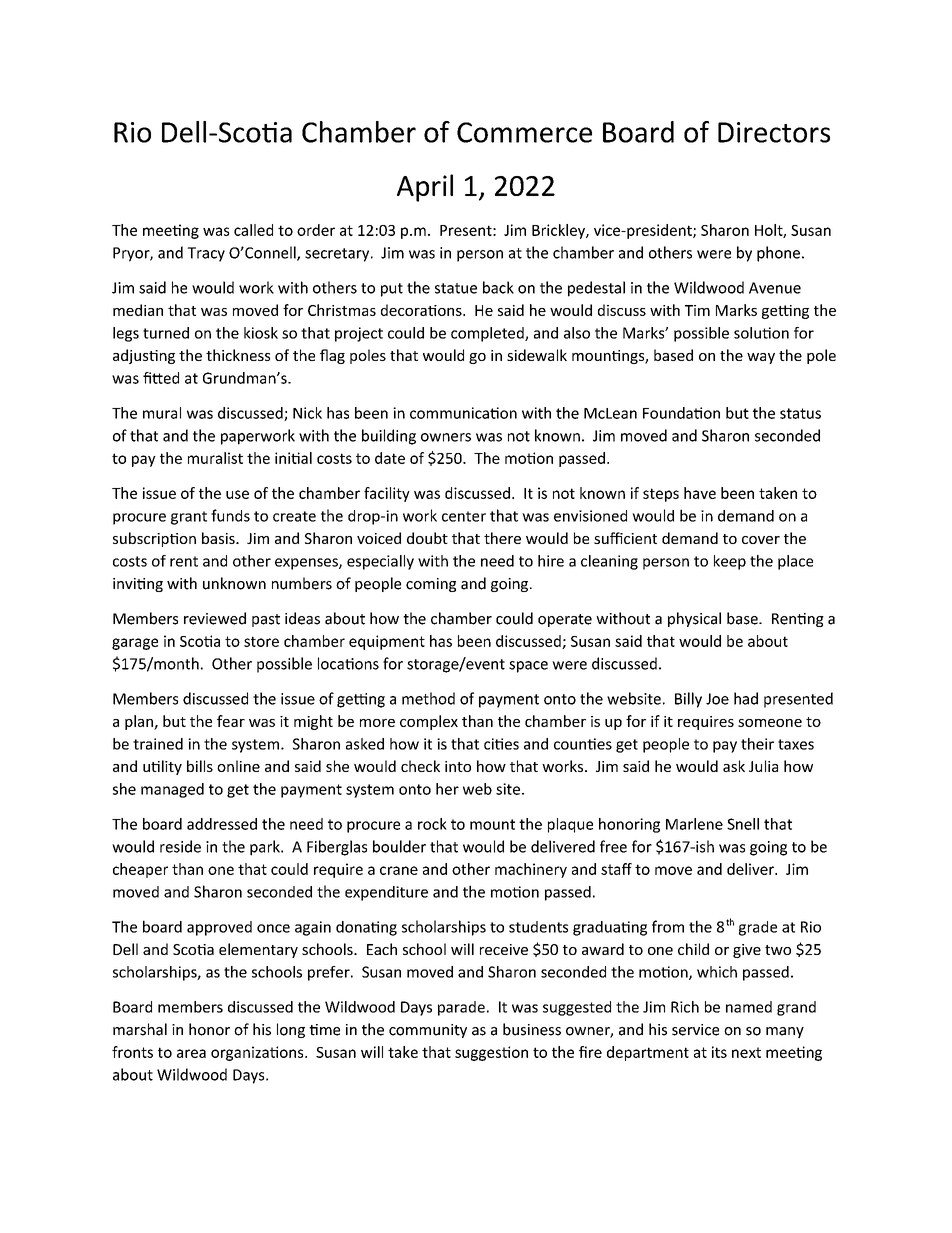  What do you see at coordinates (719, 1052) in the screenshot?
I see `its` at bounding box center [719, 1052].
